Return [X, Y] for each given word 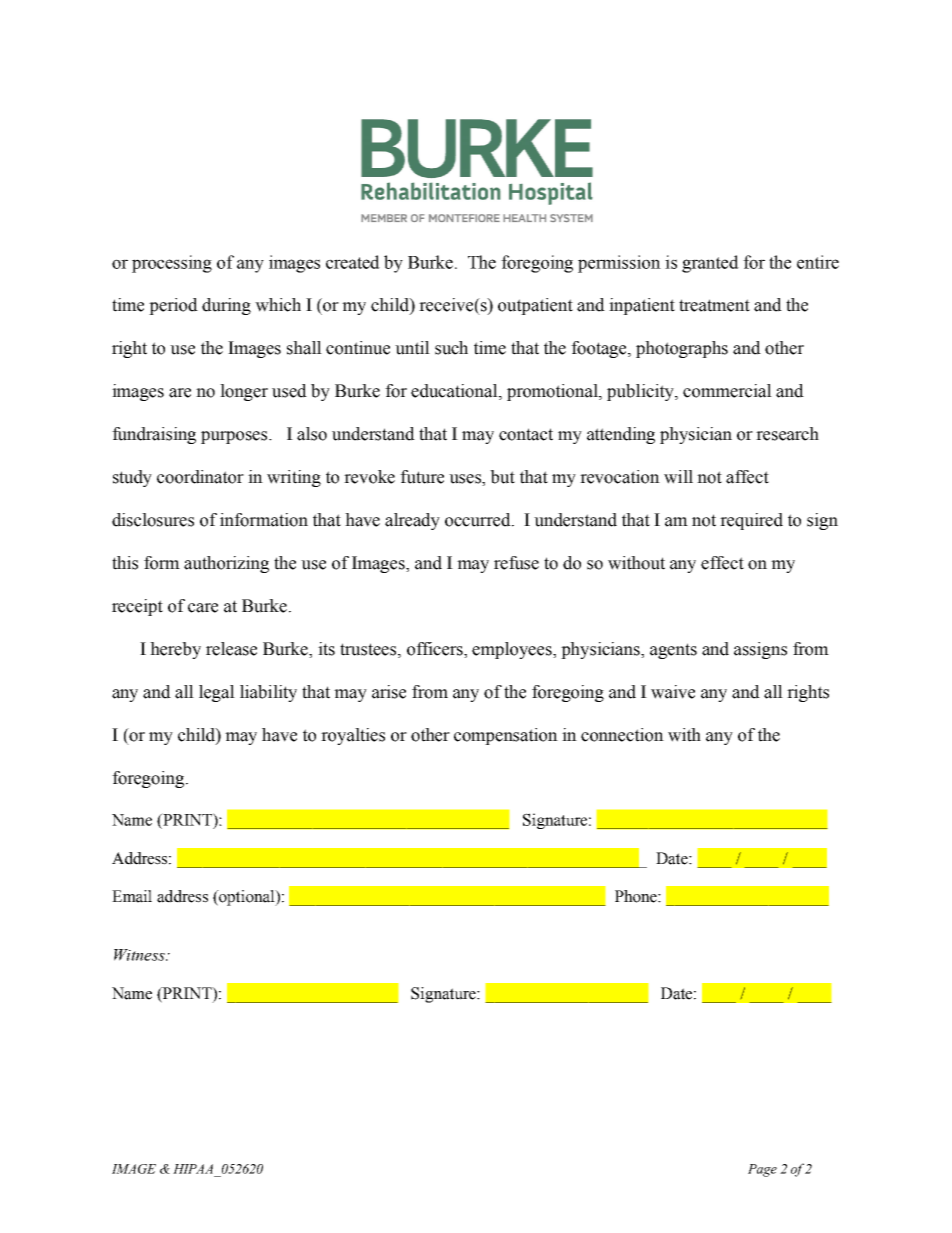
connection [622, 735]
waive [673, 692]
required [751, 521]
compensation [506, 736]
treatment [714, 305]
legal [217, 693]
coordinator [200, 477]
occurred [479, 520]
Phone [637, 896]
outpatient [535, 306]
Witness [140, 955]
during [226, 306]
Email [132, 896]
